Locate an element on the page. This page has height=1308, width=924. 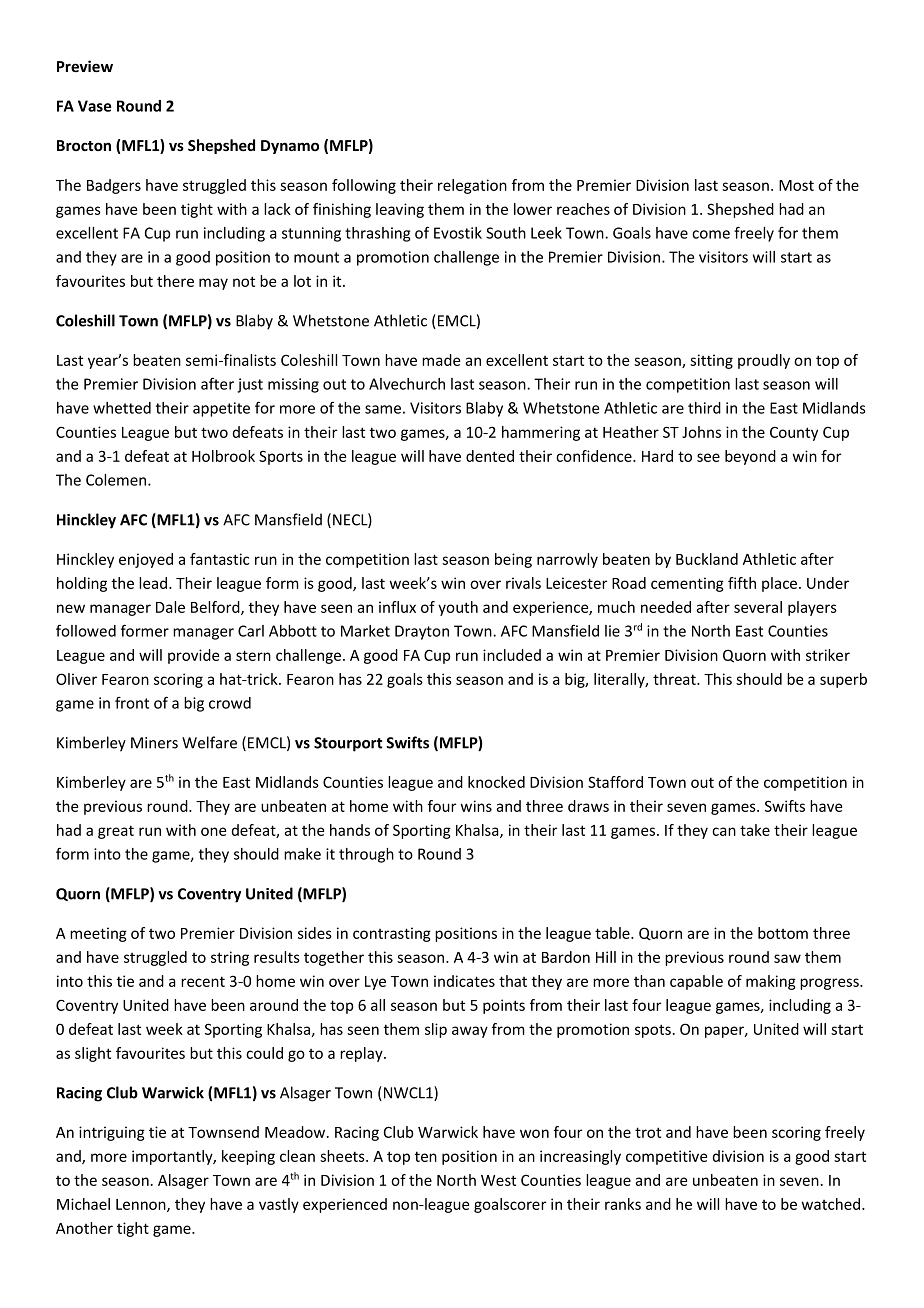
provide is located at coordinates (193, 656).
